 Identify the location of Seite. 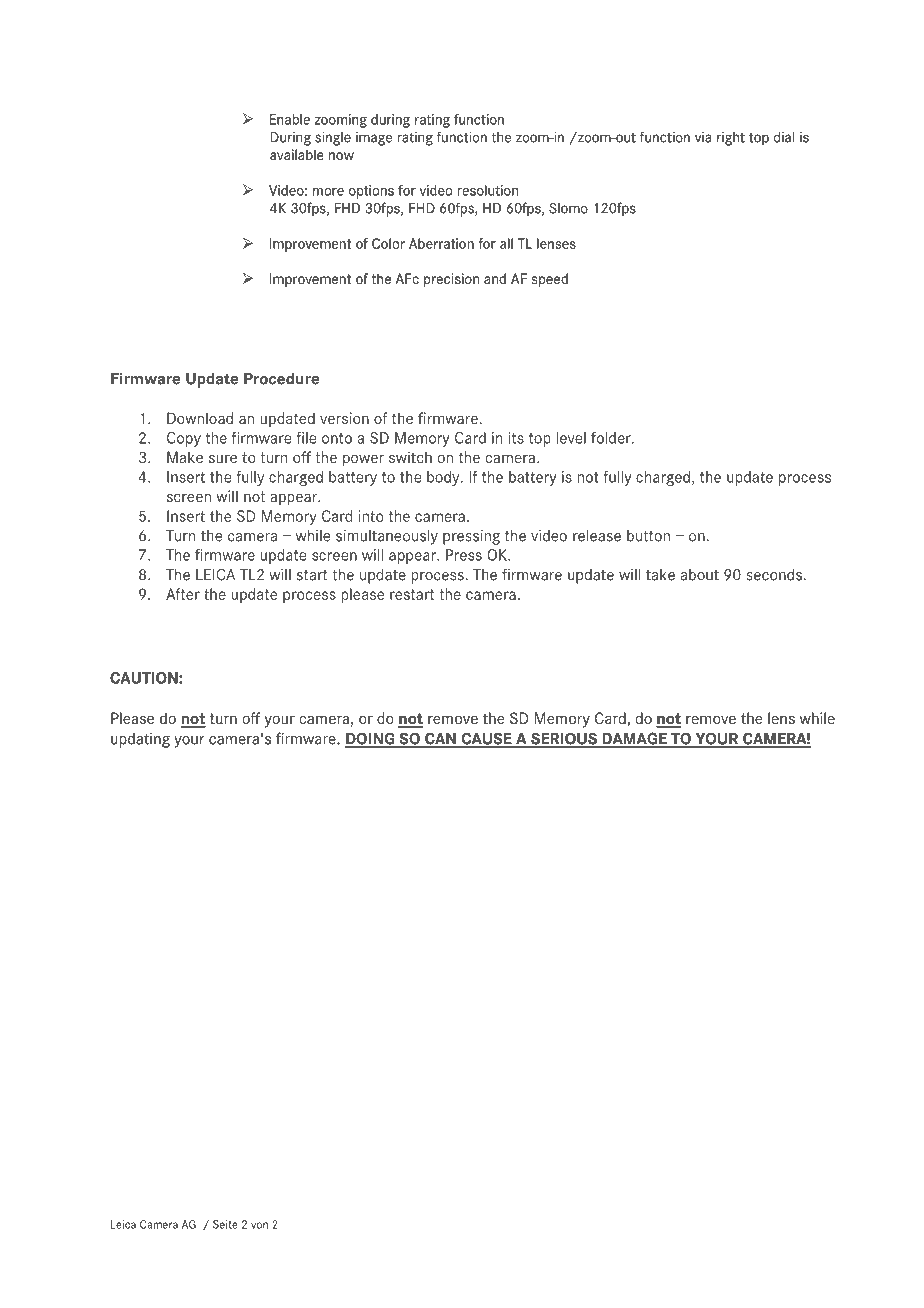
(225, 1224).
